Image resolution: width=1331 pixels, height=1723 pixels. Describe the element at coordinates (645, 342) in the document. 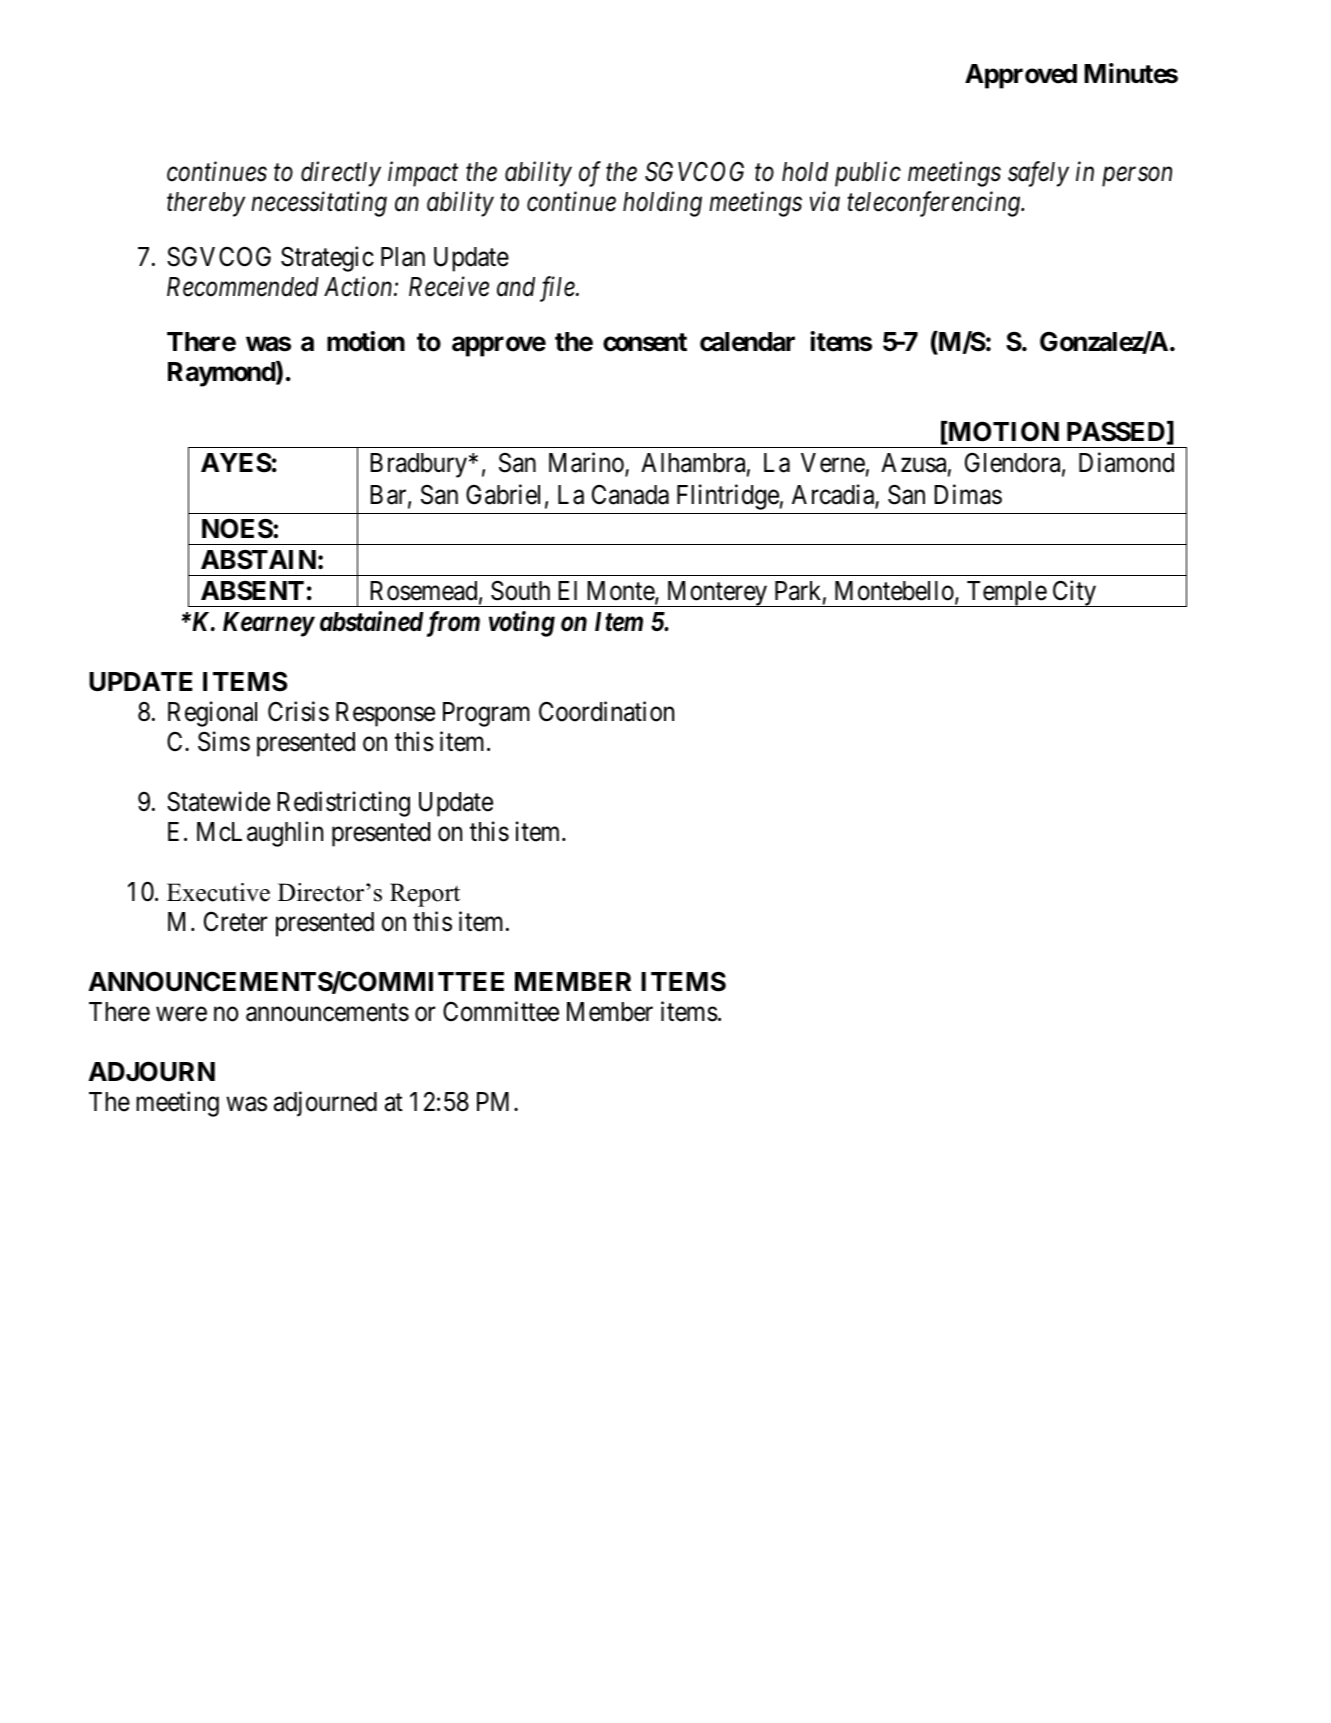

I see `consent` at that location.
